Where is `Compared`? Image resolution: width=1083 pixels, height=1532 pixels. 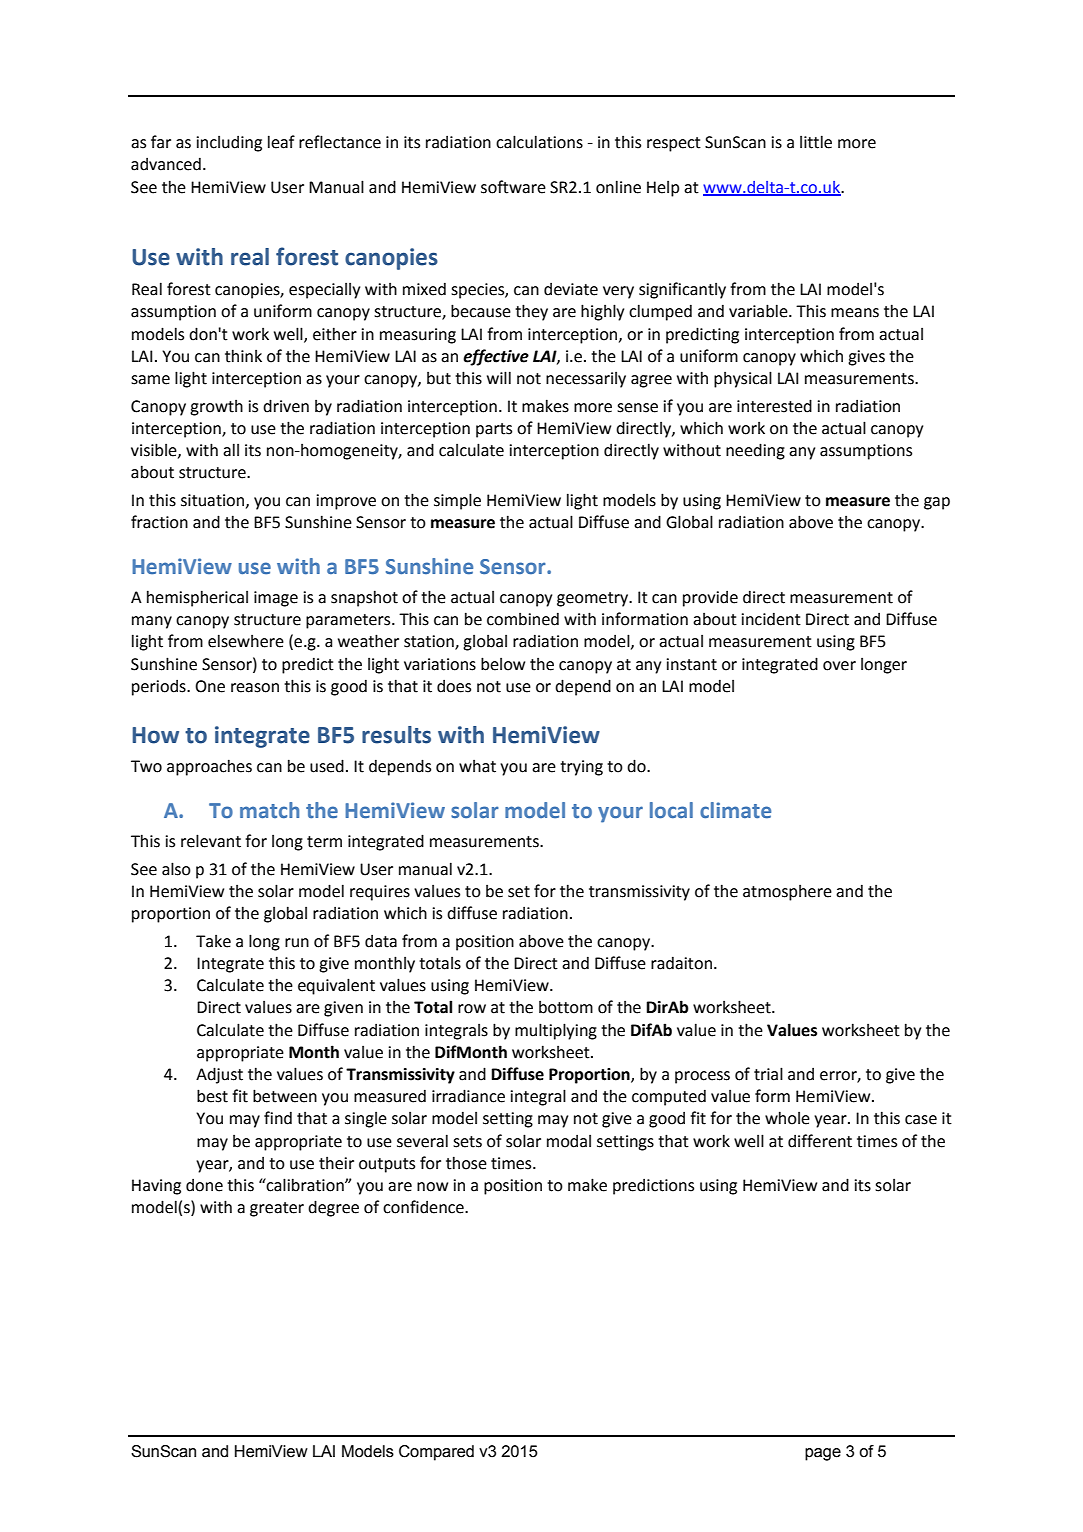
Compared is located at coordinates (436, 1453).
